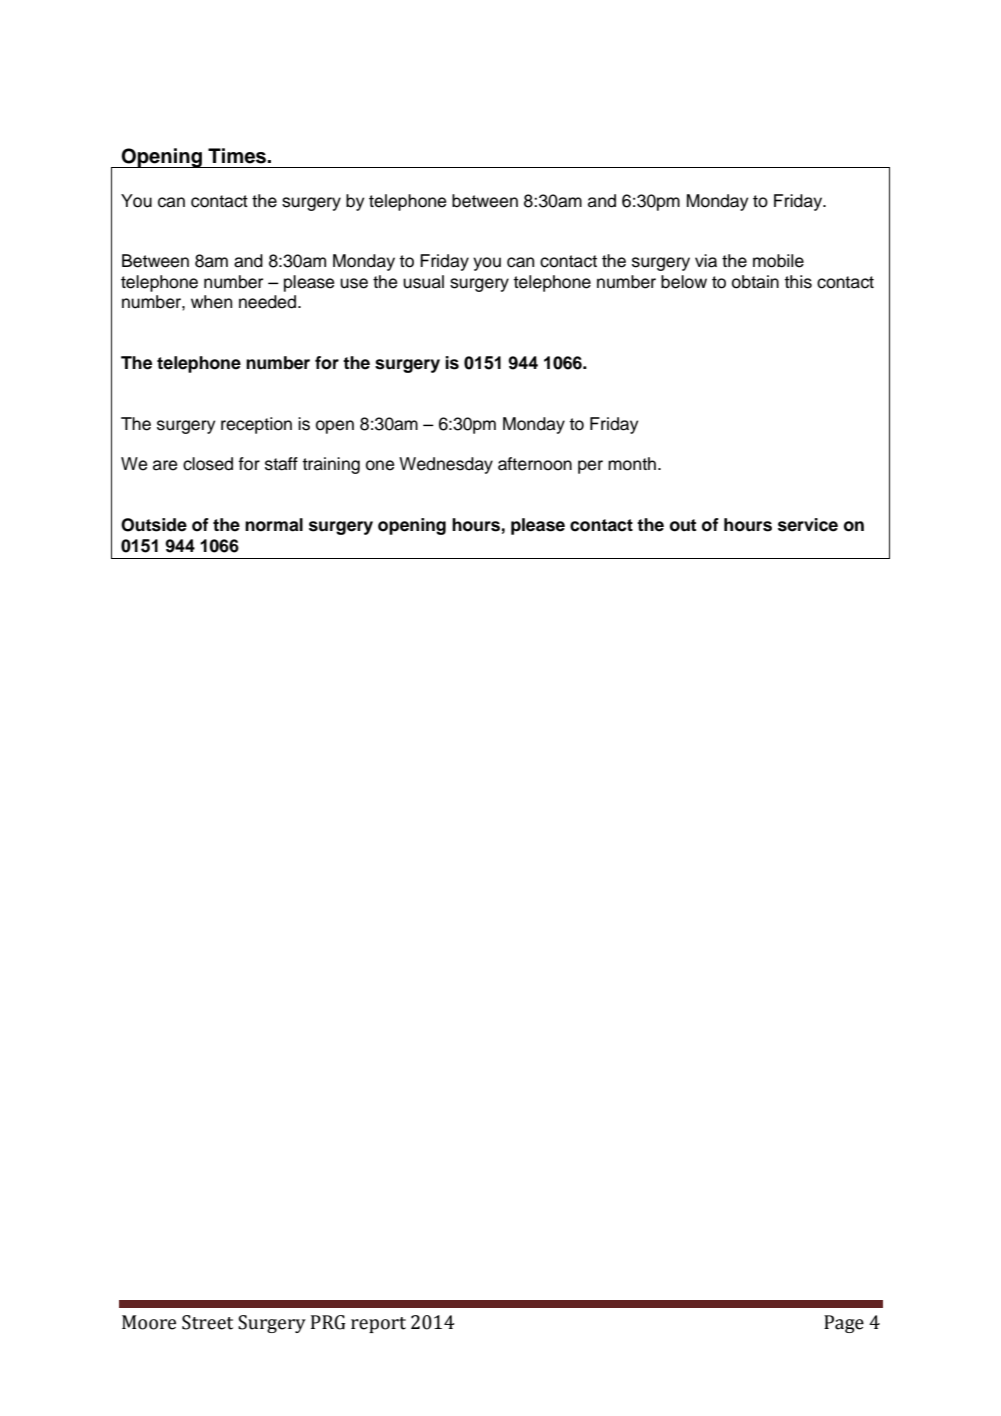 Image resolution: width=1001 pixels, height=1416 pixels. Describe the element at coordinates (274, 525) in the page. I see `normal` at that location.
